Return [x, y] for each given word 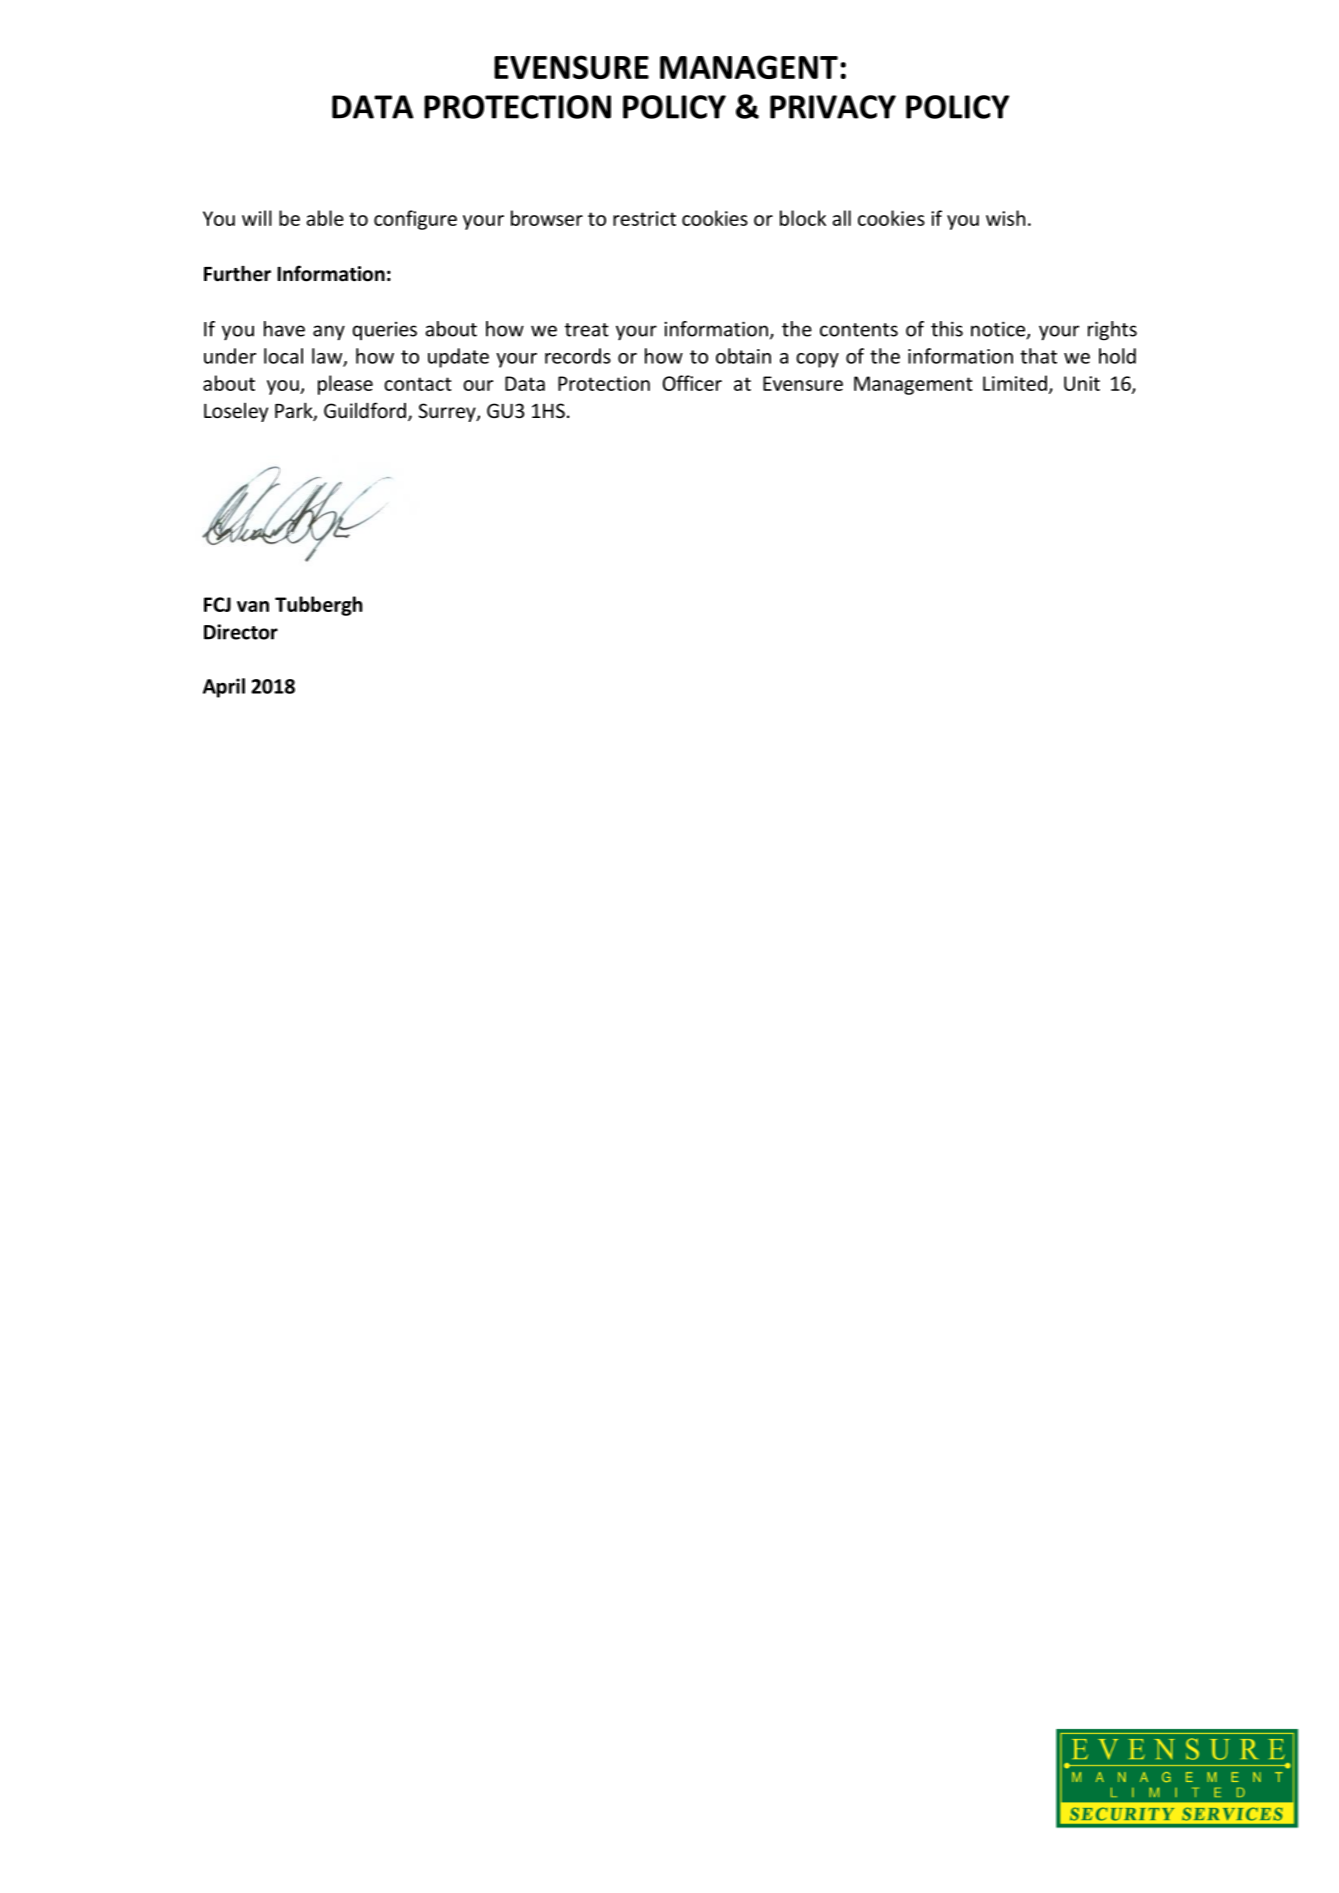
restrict [644, 218]
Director [241, 632]
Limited [1015, 383]
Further [237, 274]
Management [913, 385]
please [345, 385]
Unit [1082, 383]
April [224, 688]
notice [999, 330]
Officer [692, 383]
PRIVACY [833, 107]
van [253, 606]
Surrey [448, 412]
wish [1005, 218]
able [325, 218]
